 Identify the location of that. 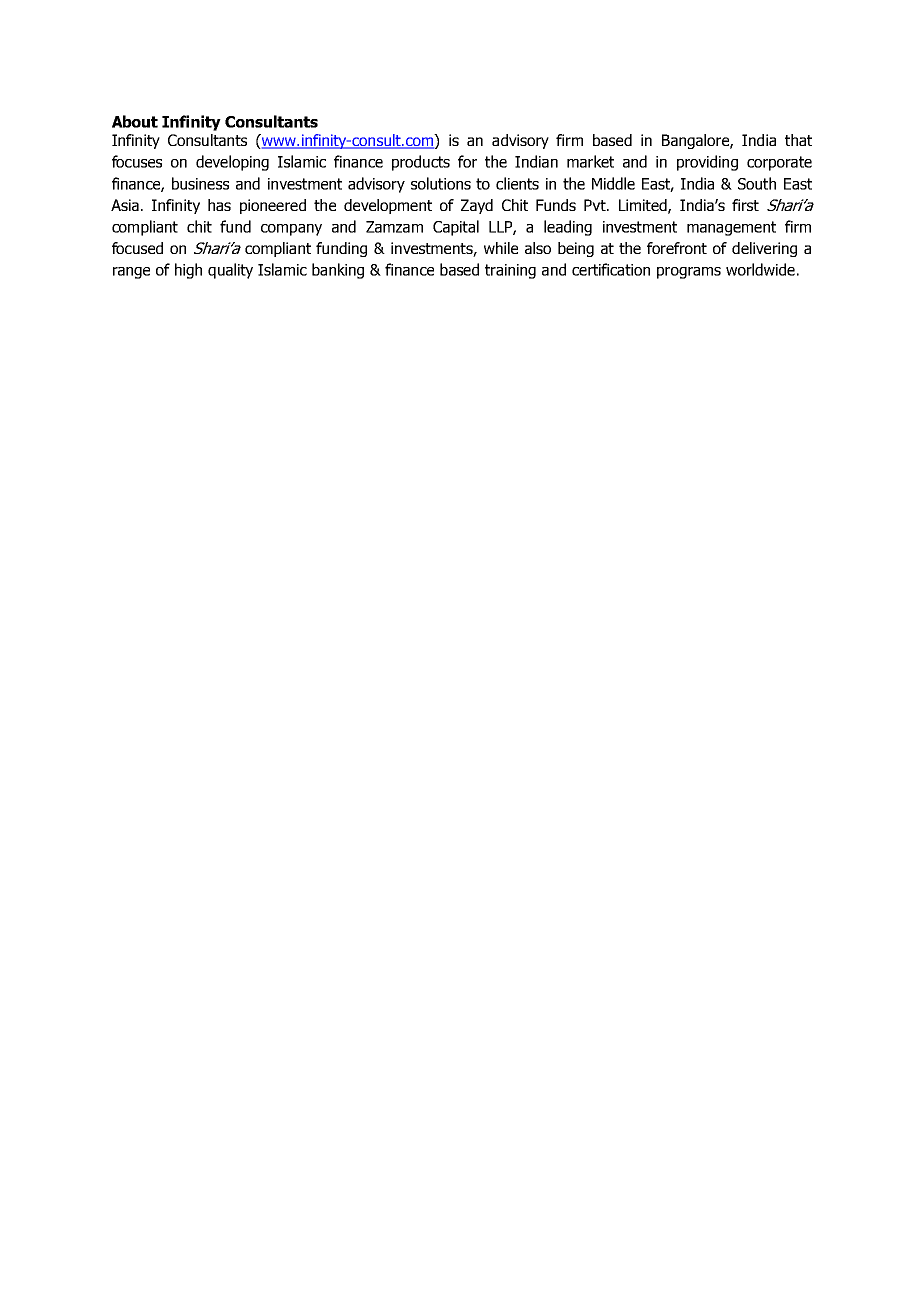
(798, 140).
